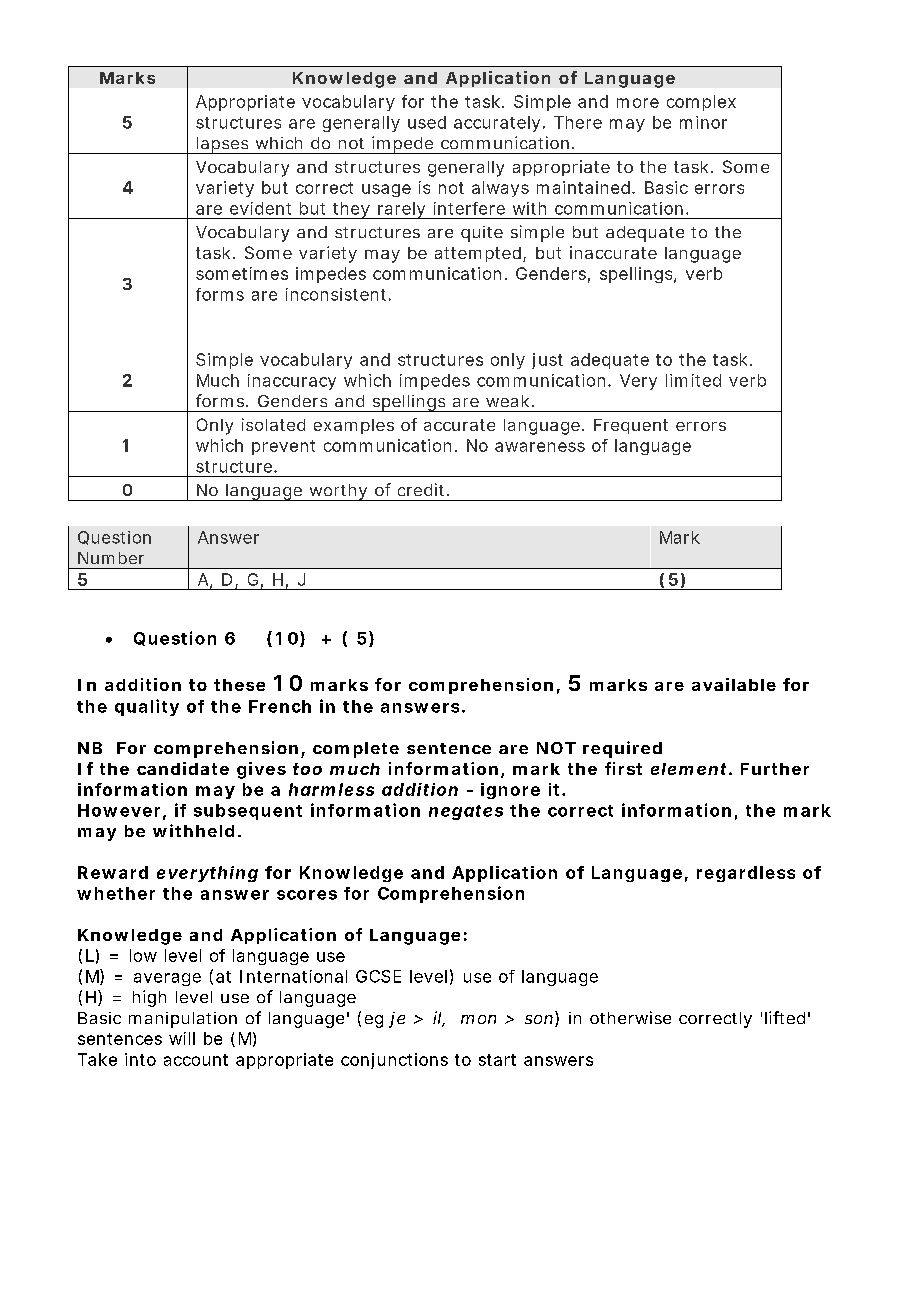 The height and width of the page is (1308, 924). What do you see at coordinates (182, 1038) in the page?
I see `will` at bounding box center [182, 1038].
